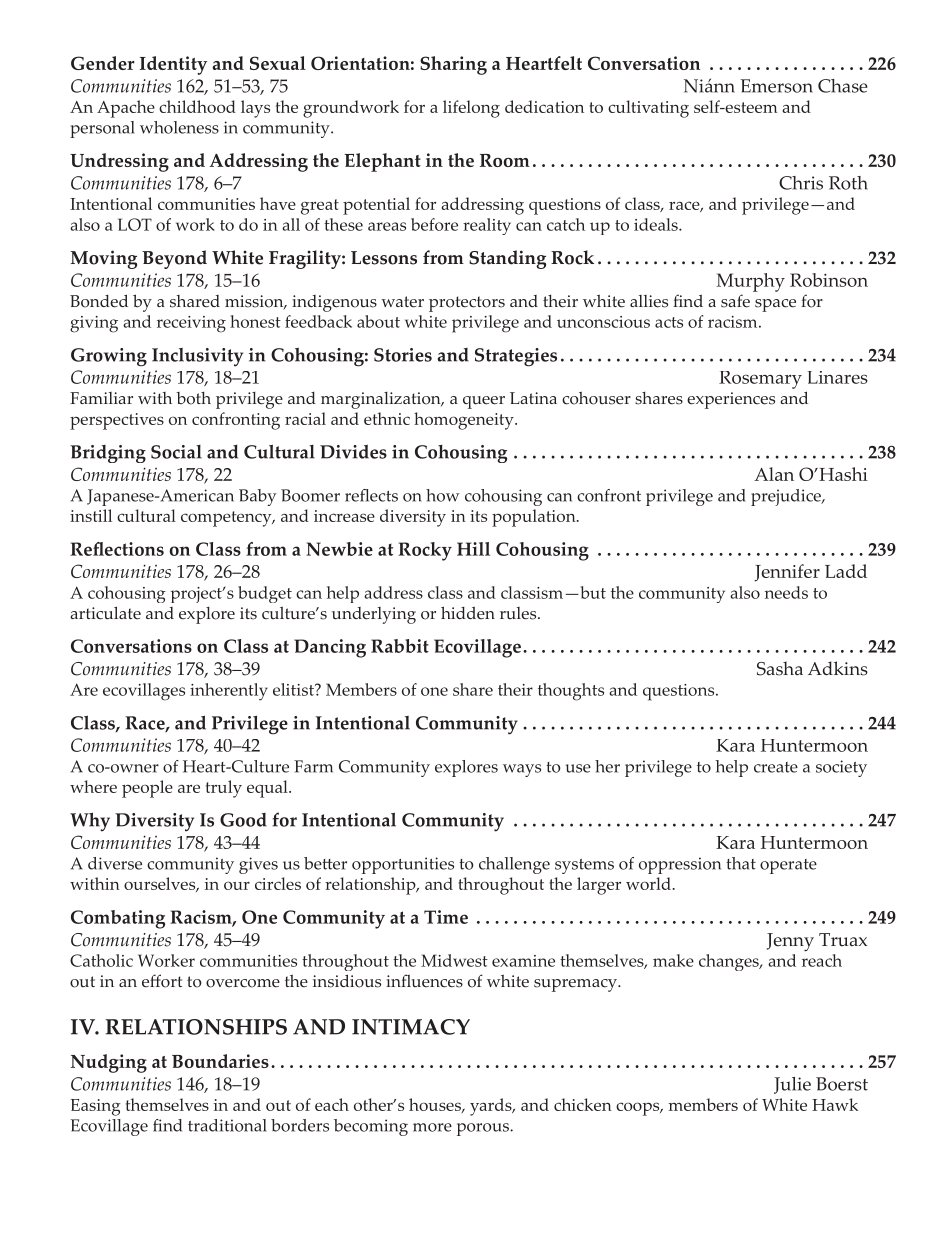 The width and height of the screenshot is (952, 1233). What do you see at coordinates (522, 770) in the screenshot?
I see `ways` at bounding box center [522, 770].
